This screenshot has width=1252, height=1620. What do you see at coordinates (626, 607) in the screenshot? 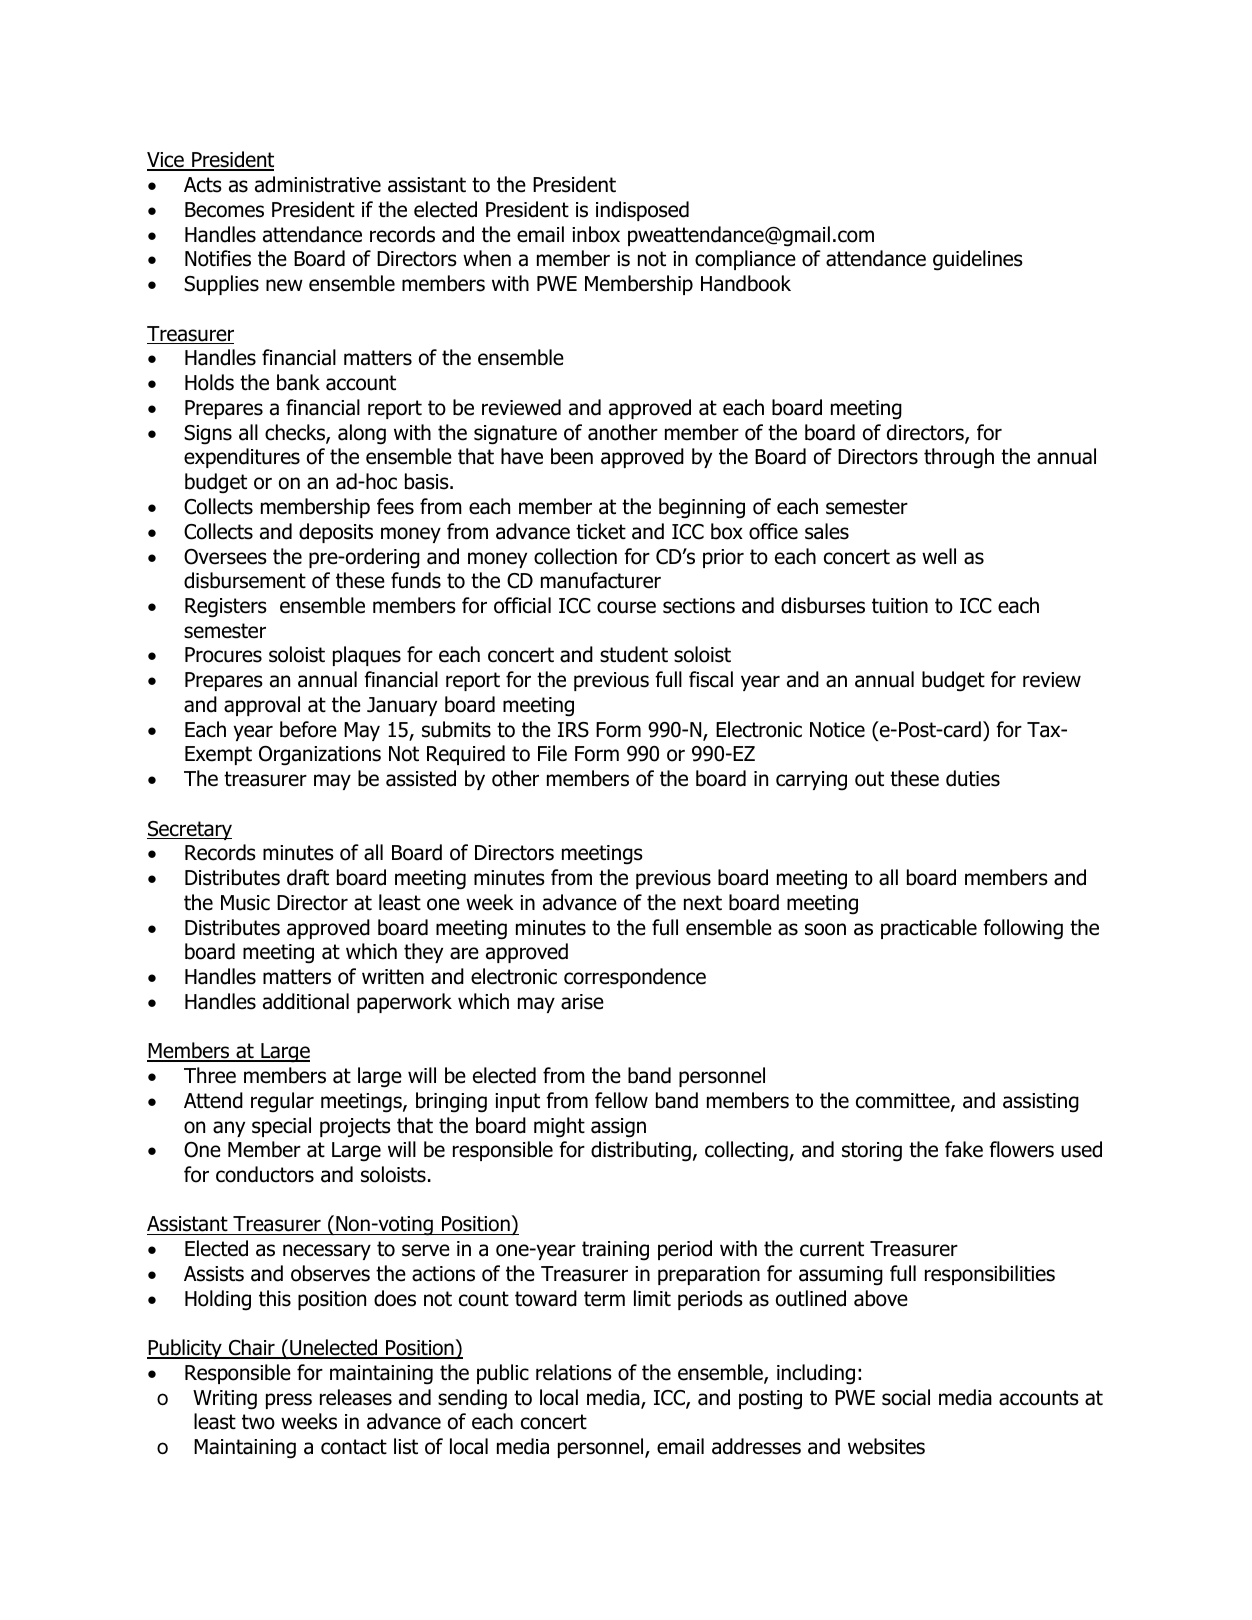
I see `course` at bounding box center [626, 607].
